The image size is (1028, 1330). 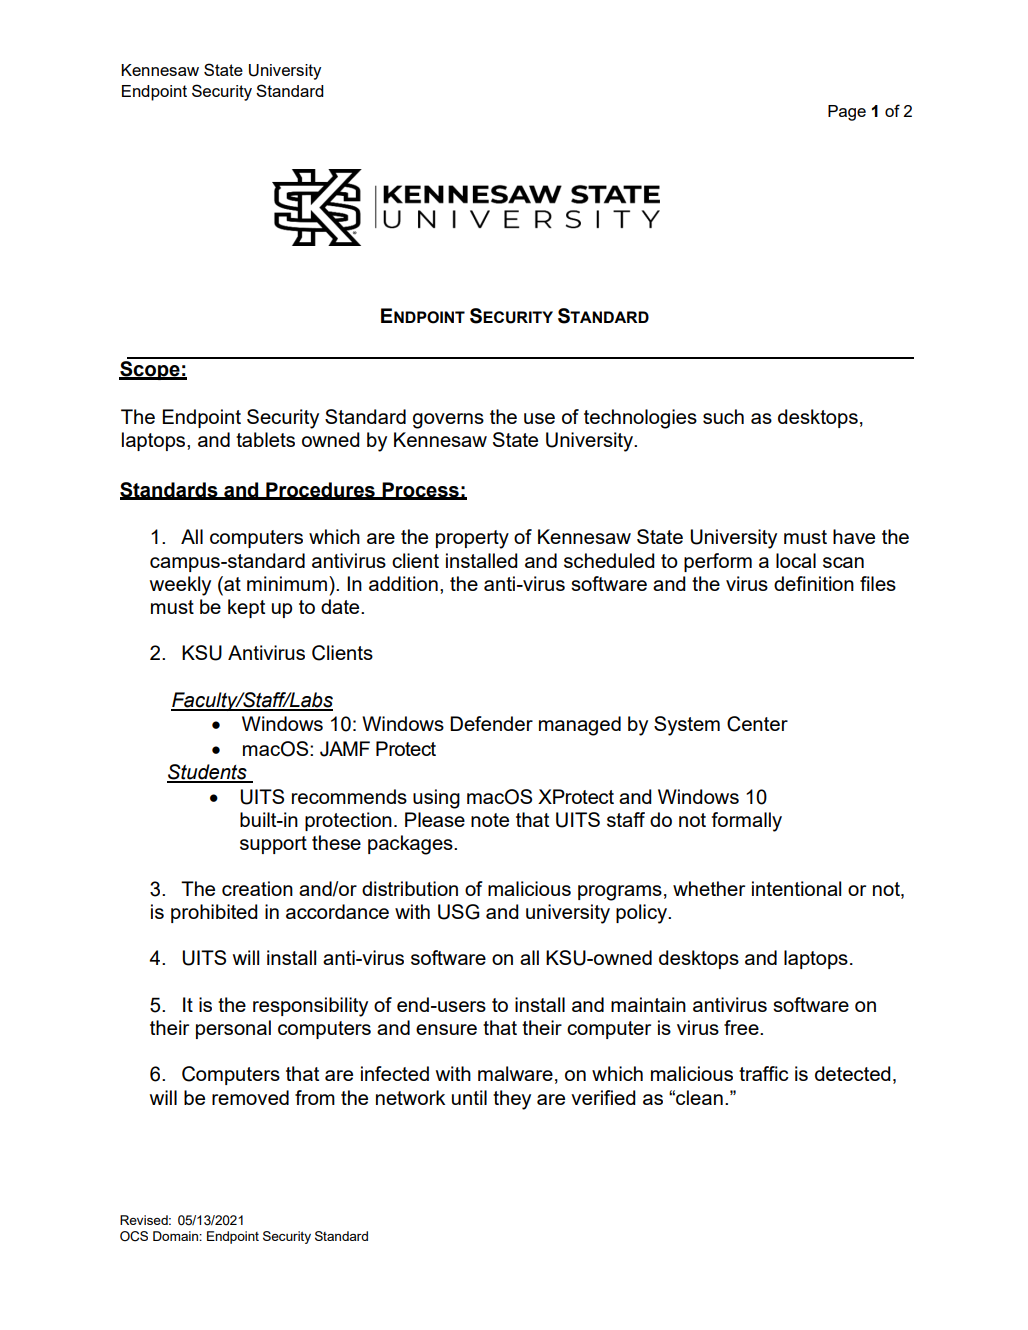 What do you see at coordinates (491, 723) in the screenshot?
I see `Defender` at bounding box center [491, 723].
